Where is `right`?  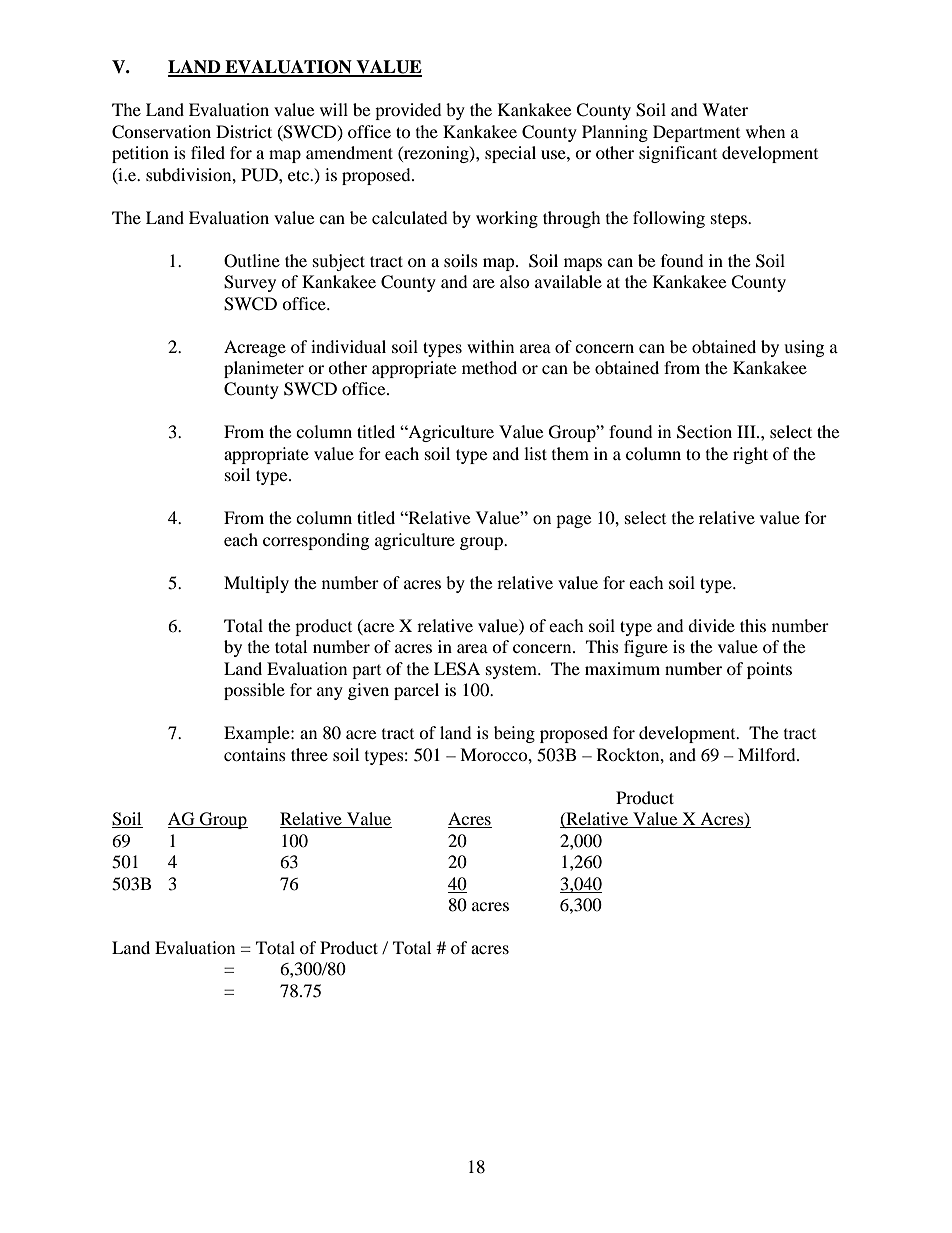 right is located at coordinates (750, 455).
